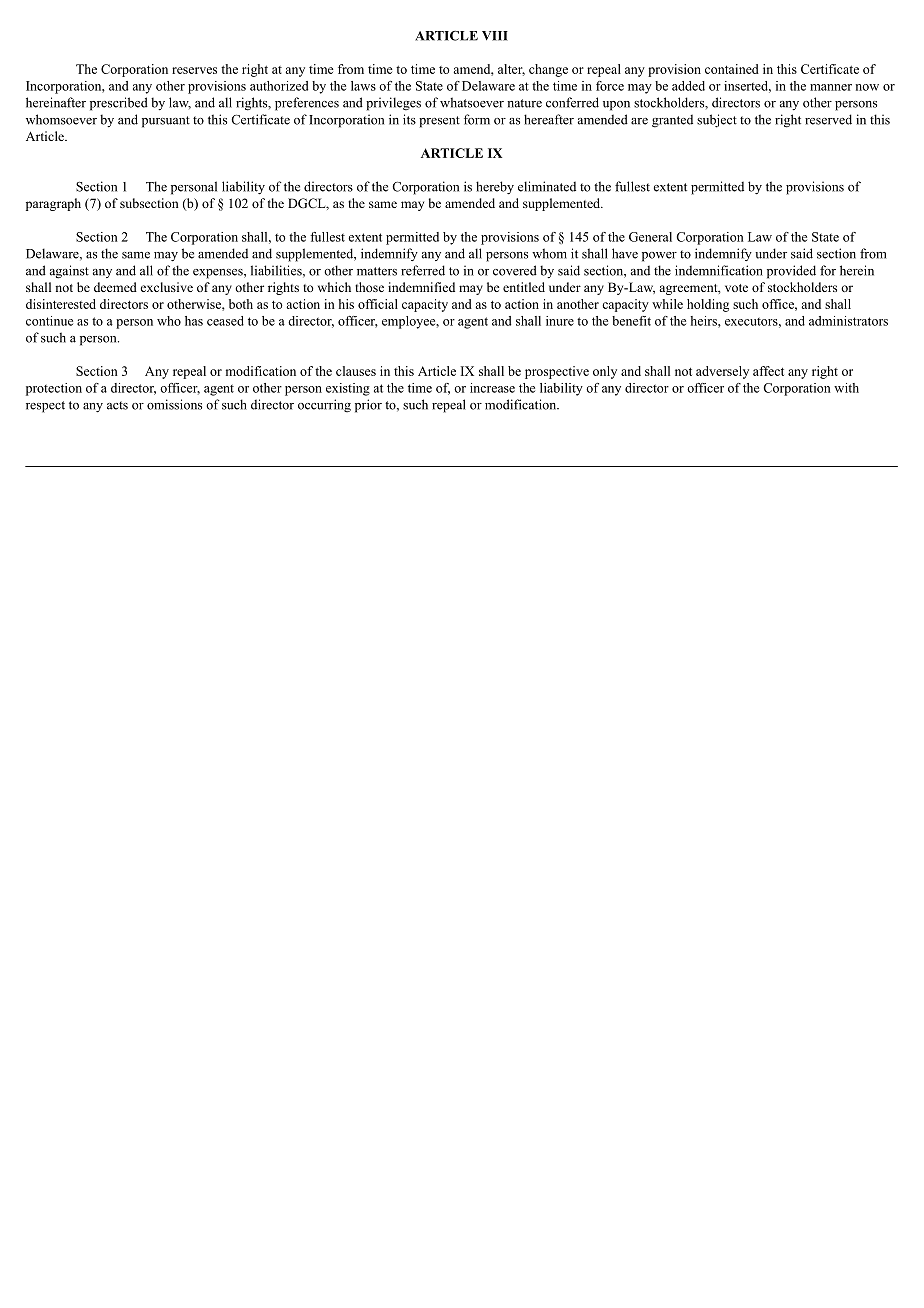  Describe the element at coordinates (53, 204) in the image. I see `paragraph` at that location.
